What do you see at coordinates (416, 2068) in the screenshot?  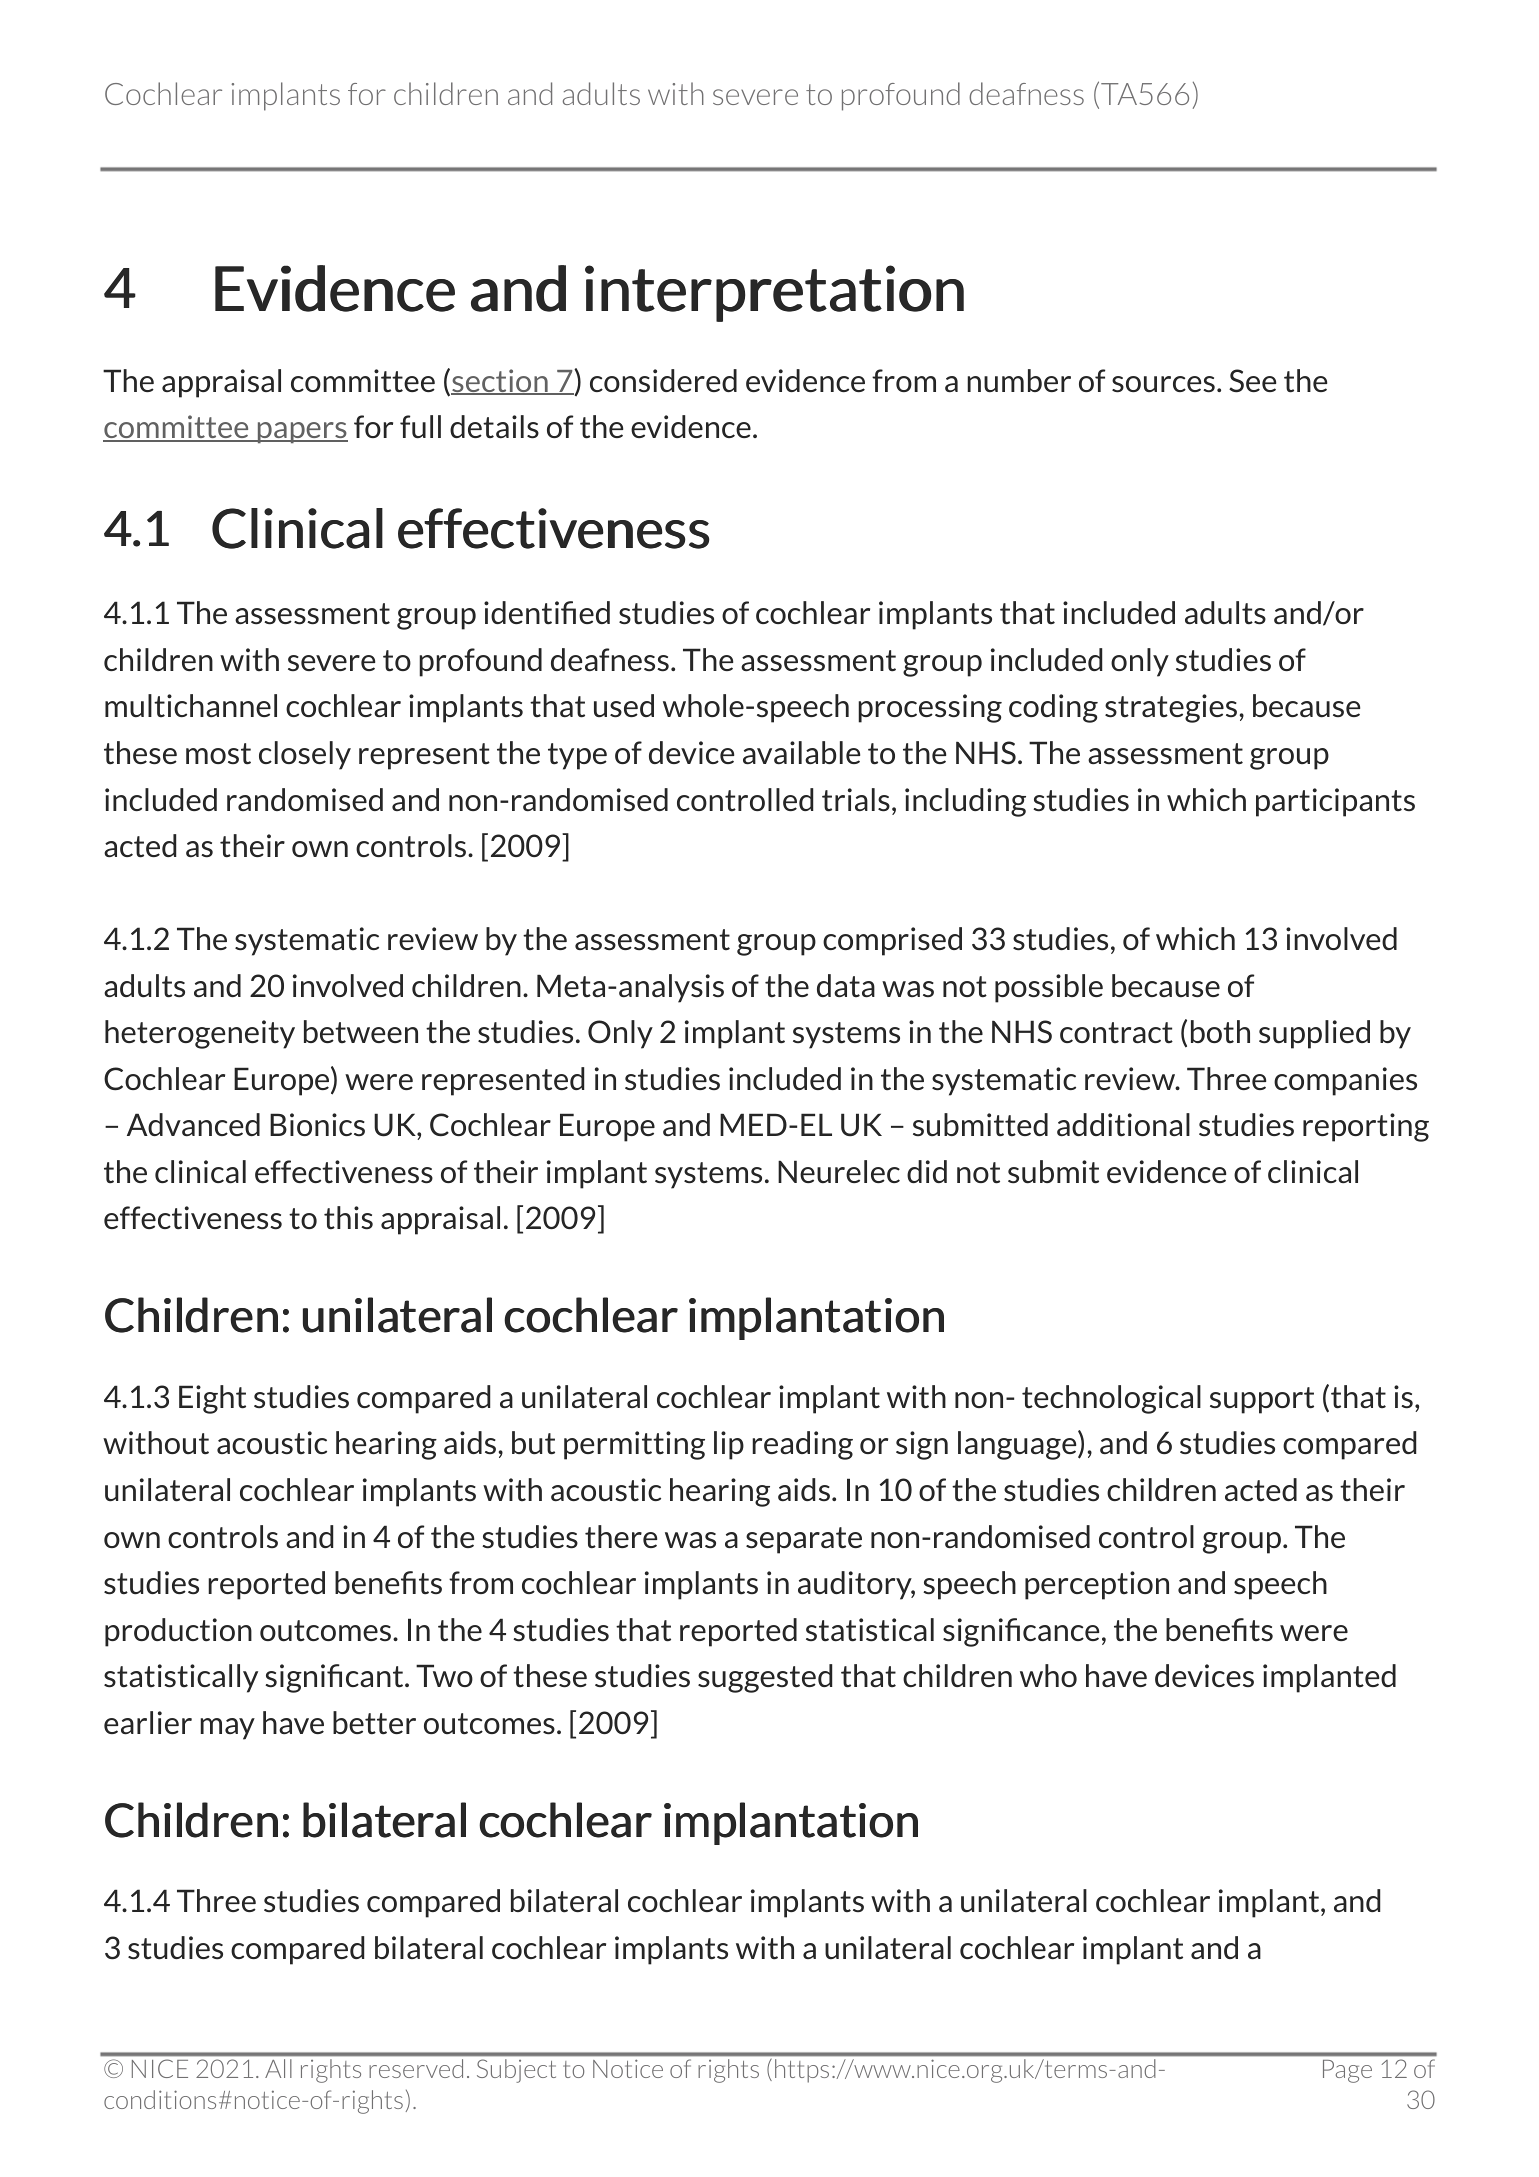 I see `reserved` at bounding box center [416, 2068].
